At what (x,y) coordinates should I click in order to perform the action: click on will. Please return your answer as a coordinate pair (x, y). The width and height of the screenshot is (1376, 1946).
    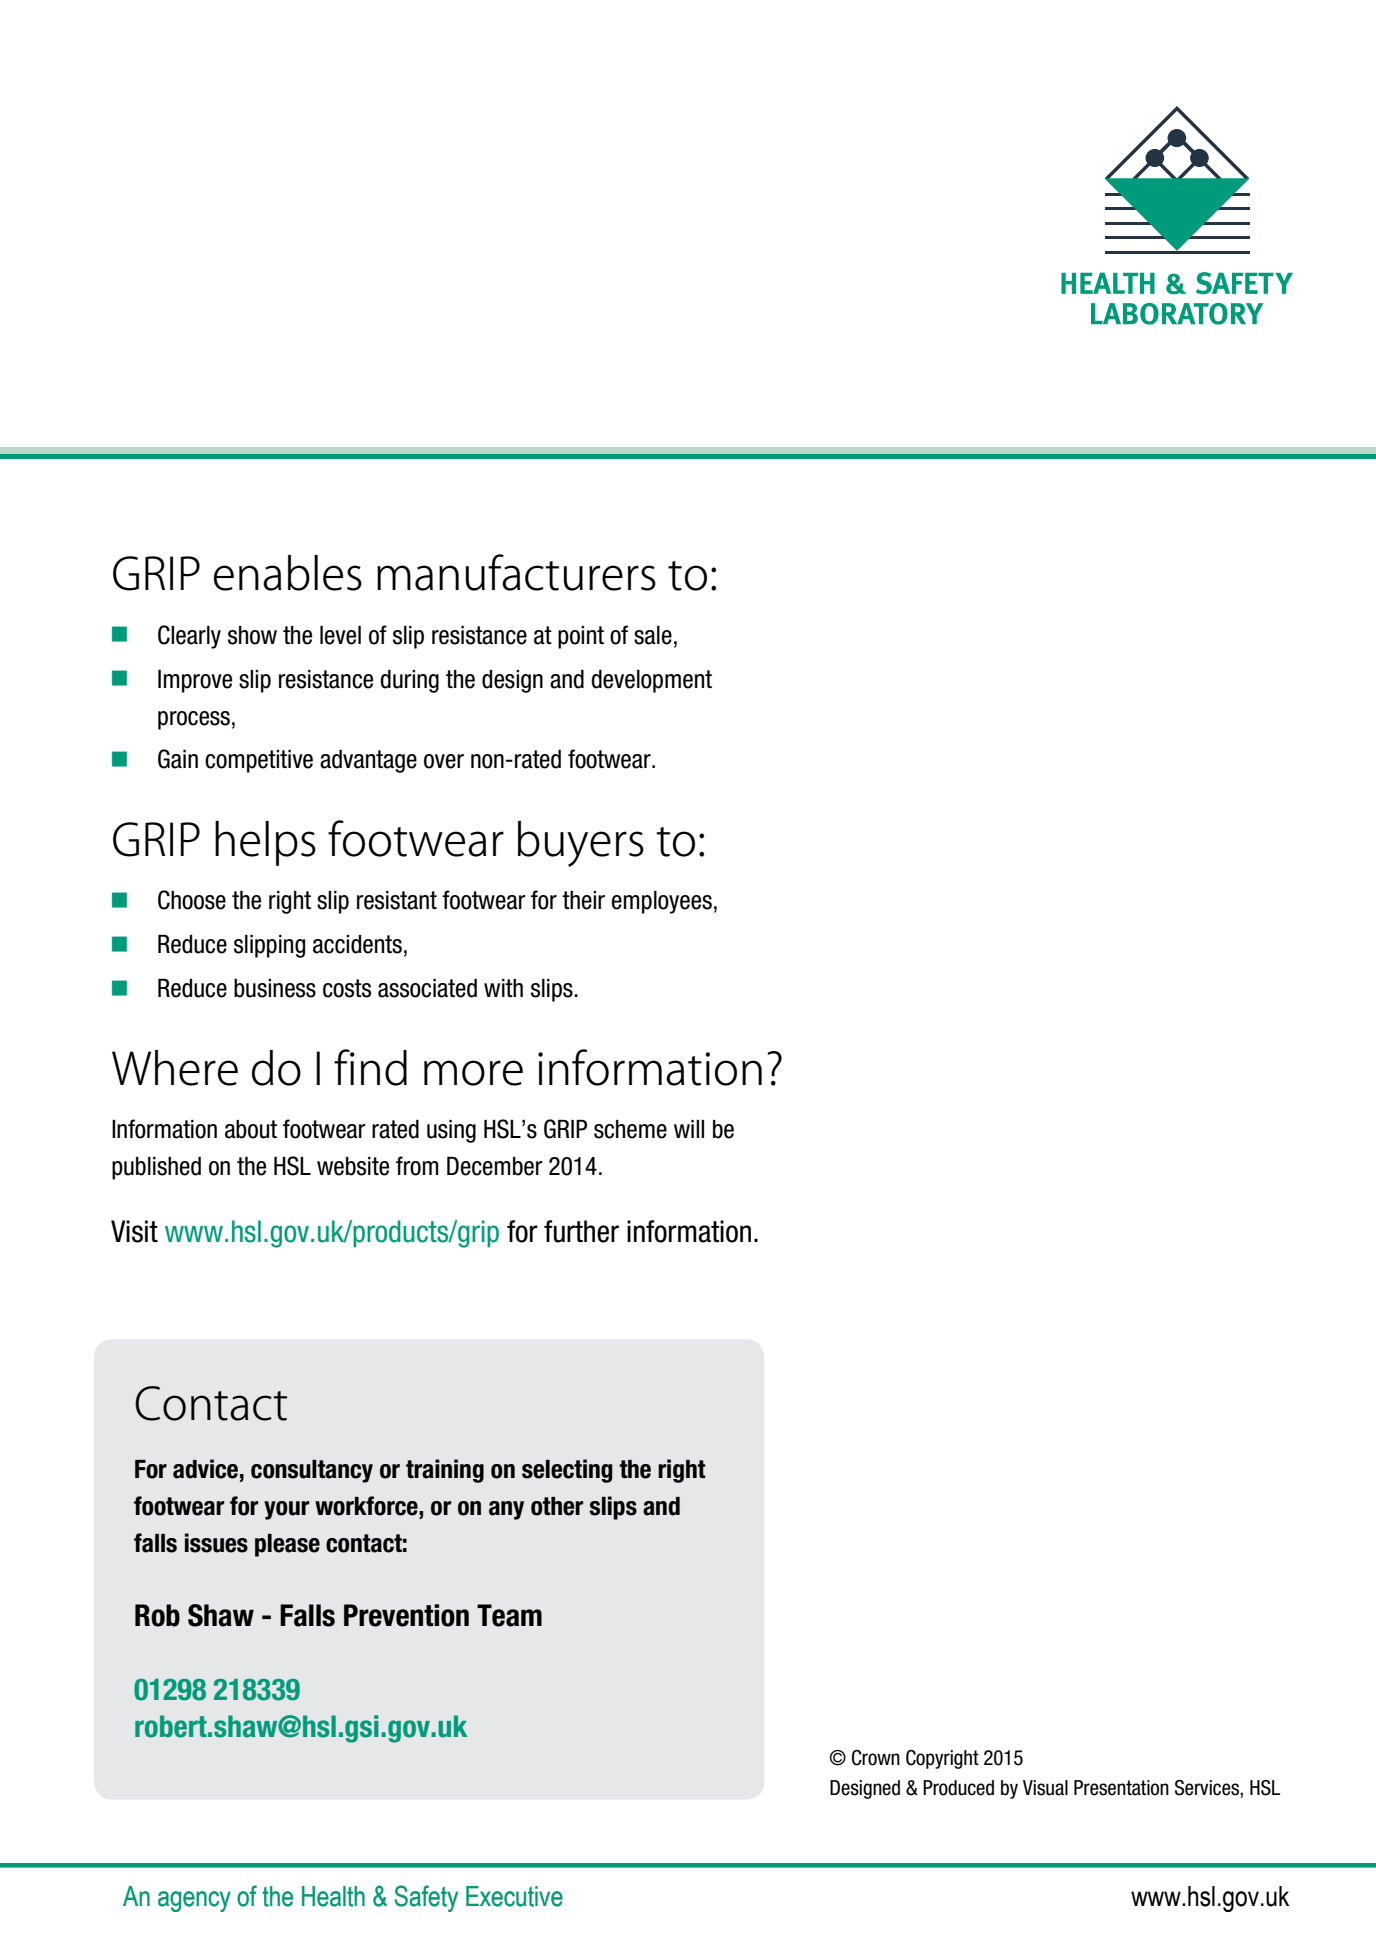
    Looking at the image, I should click on (689, 1129).
